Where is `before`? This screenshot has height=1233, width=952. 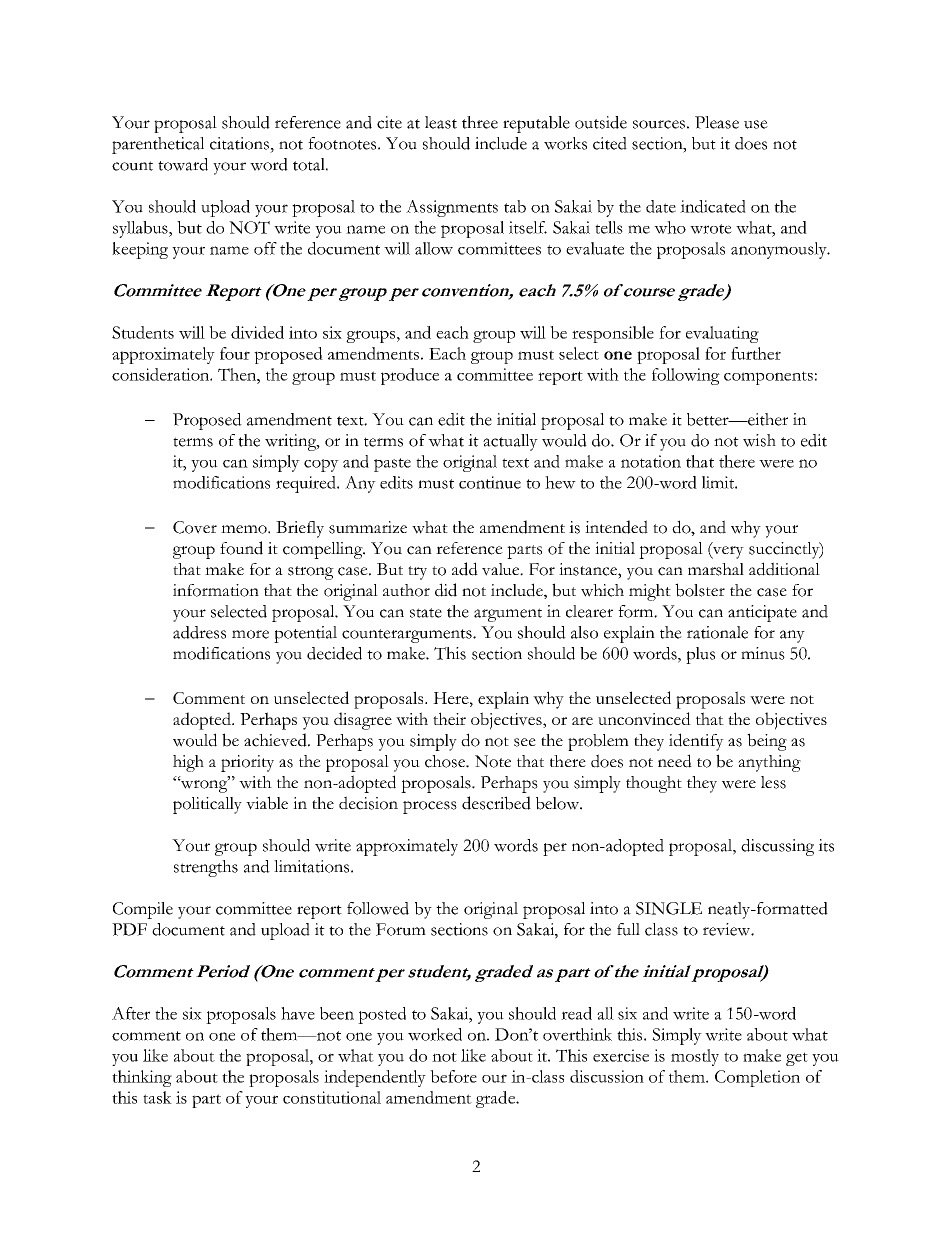
before is located at coordinates (453, 1076).
